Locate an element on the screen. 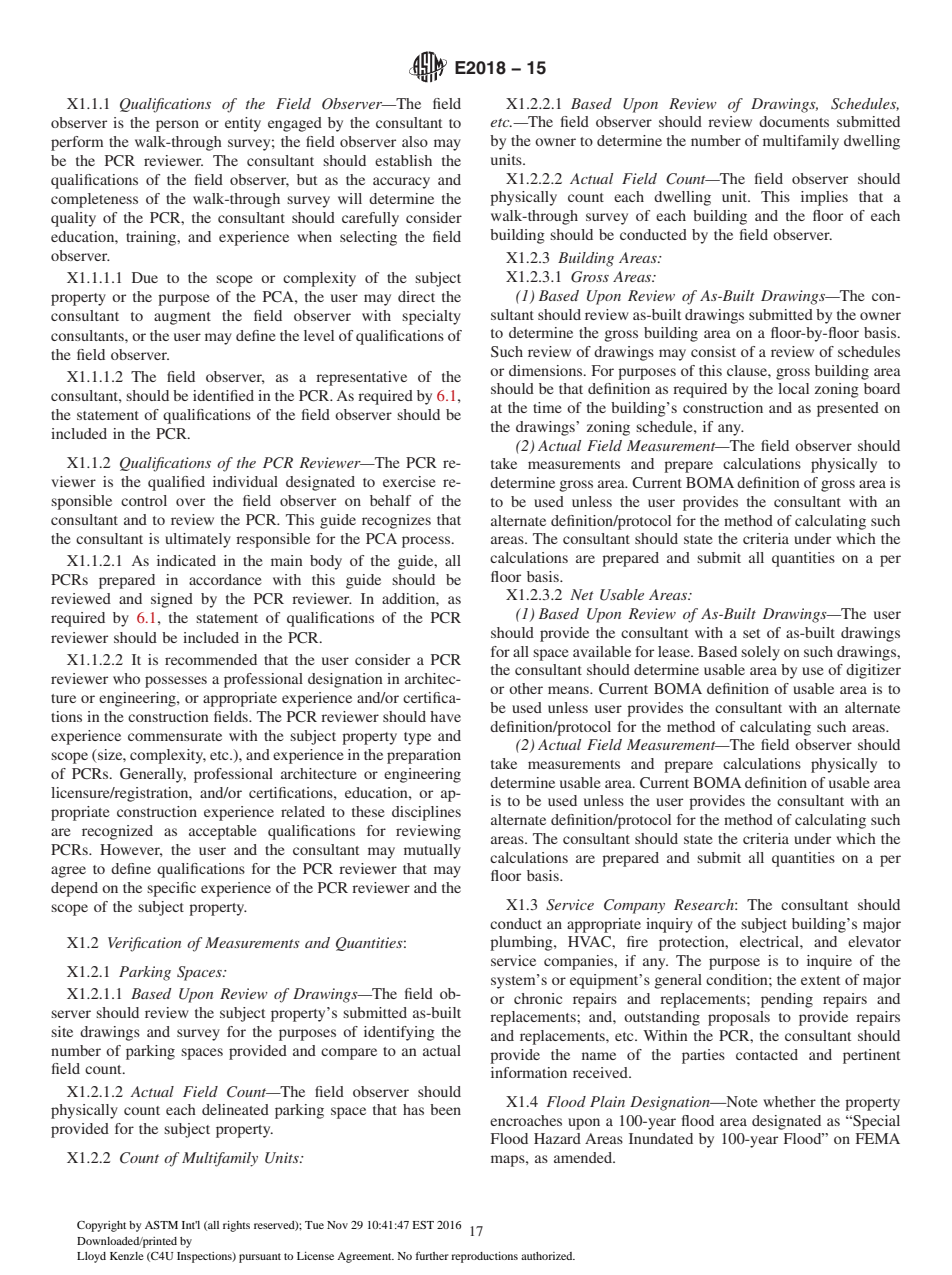 This screenshot has width=952, height=1275. ASTM is located at coordinates (161, 1225).
